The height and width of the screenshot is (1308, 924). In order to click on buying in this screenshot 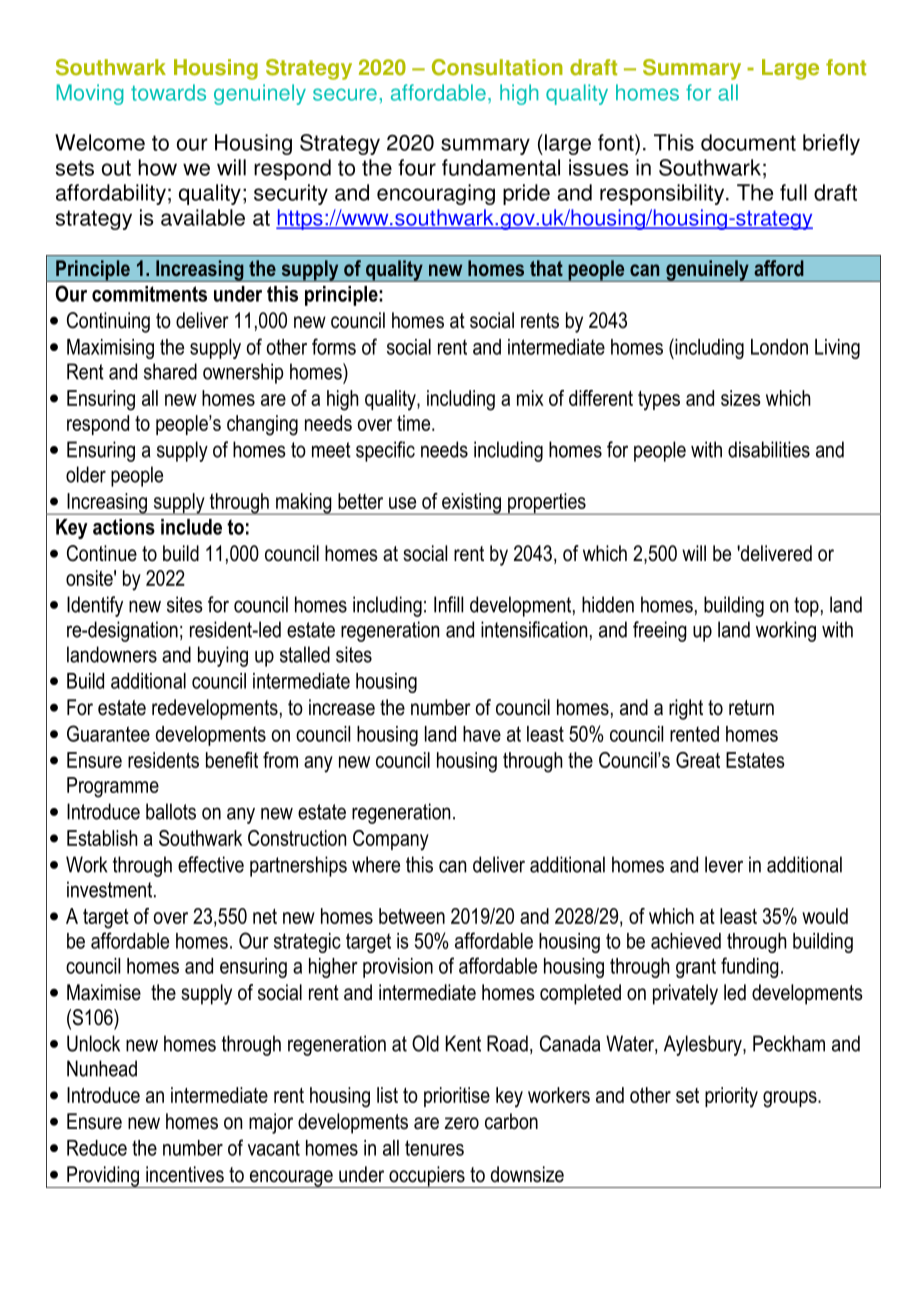, I will do `click(223, 656)`.
